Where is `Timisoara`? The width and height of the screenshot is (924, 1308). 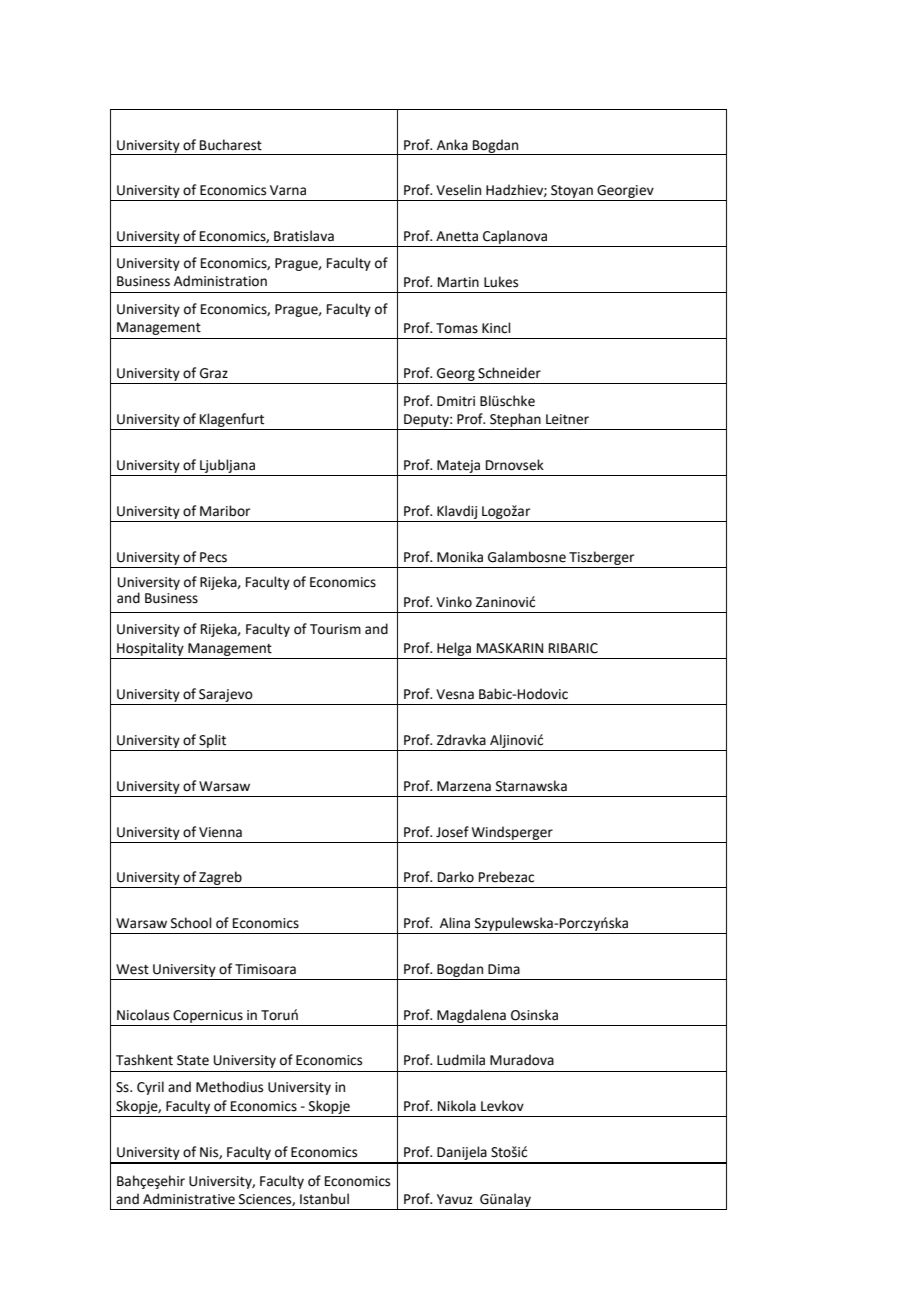
Timisoara is located at coordinates (265, 969).
